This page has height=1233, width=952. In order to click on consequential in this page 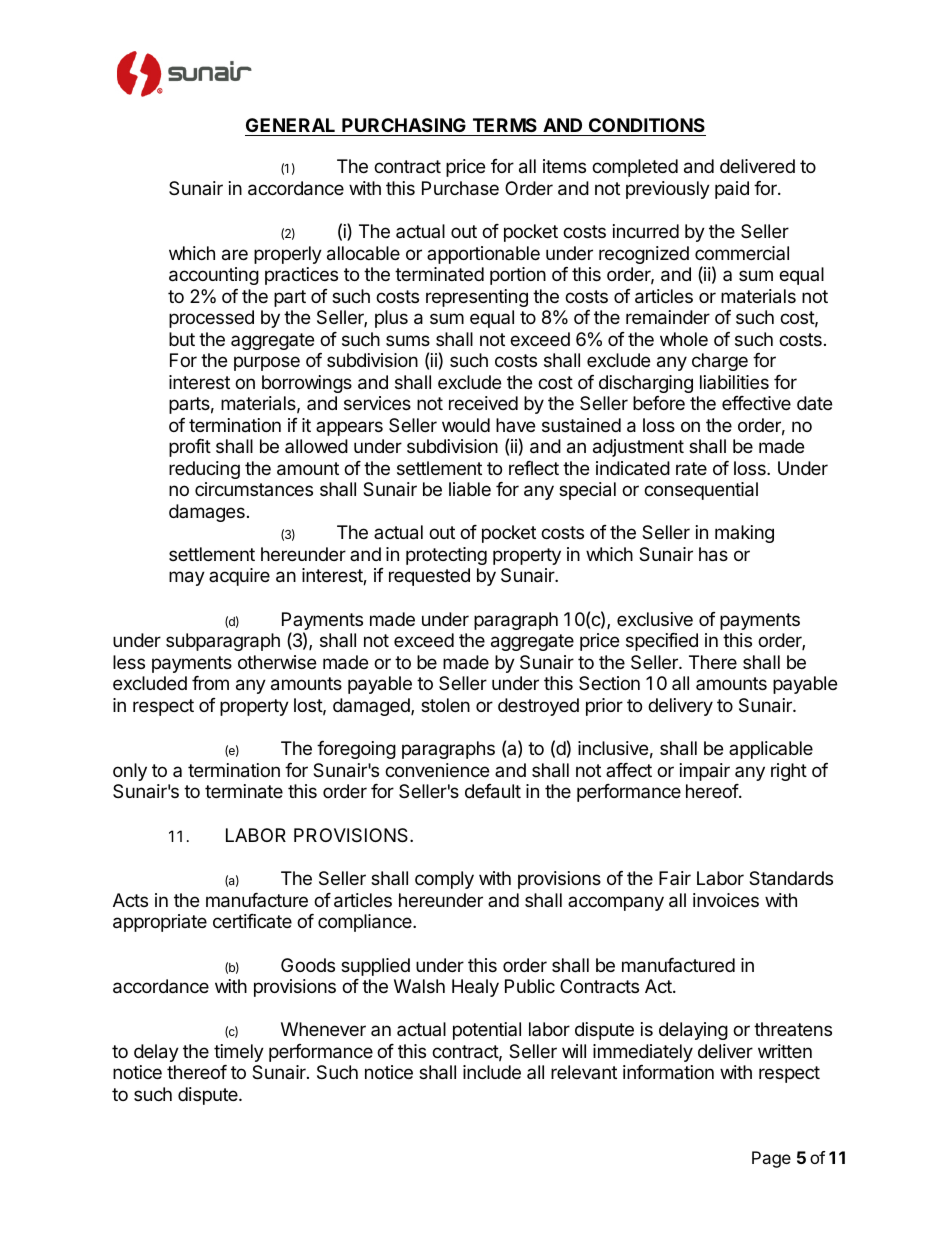, I will do `click(701, 491)`.
